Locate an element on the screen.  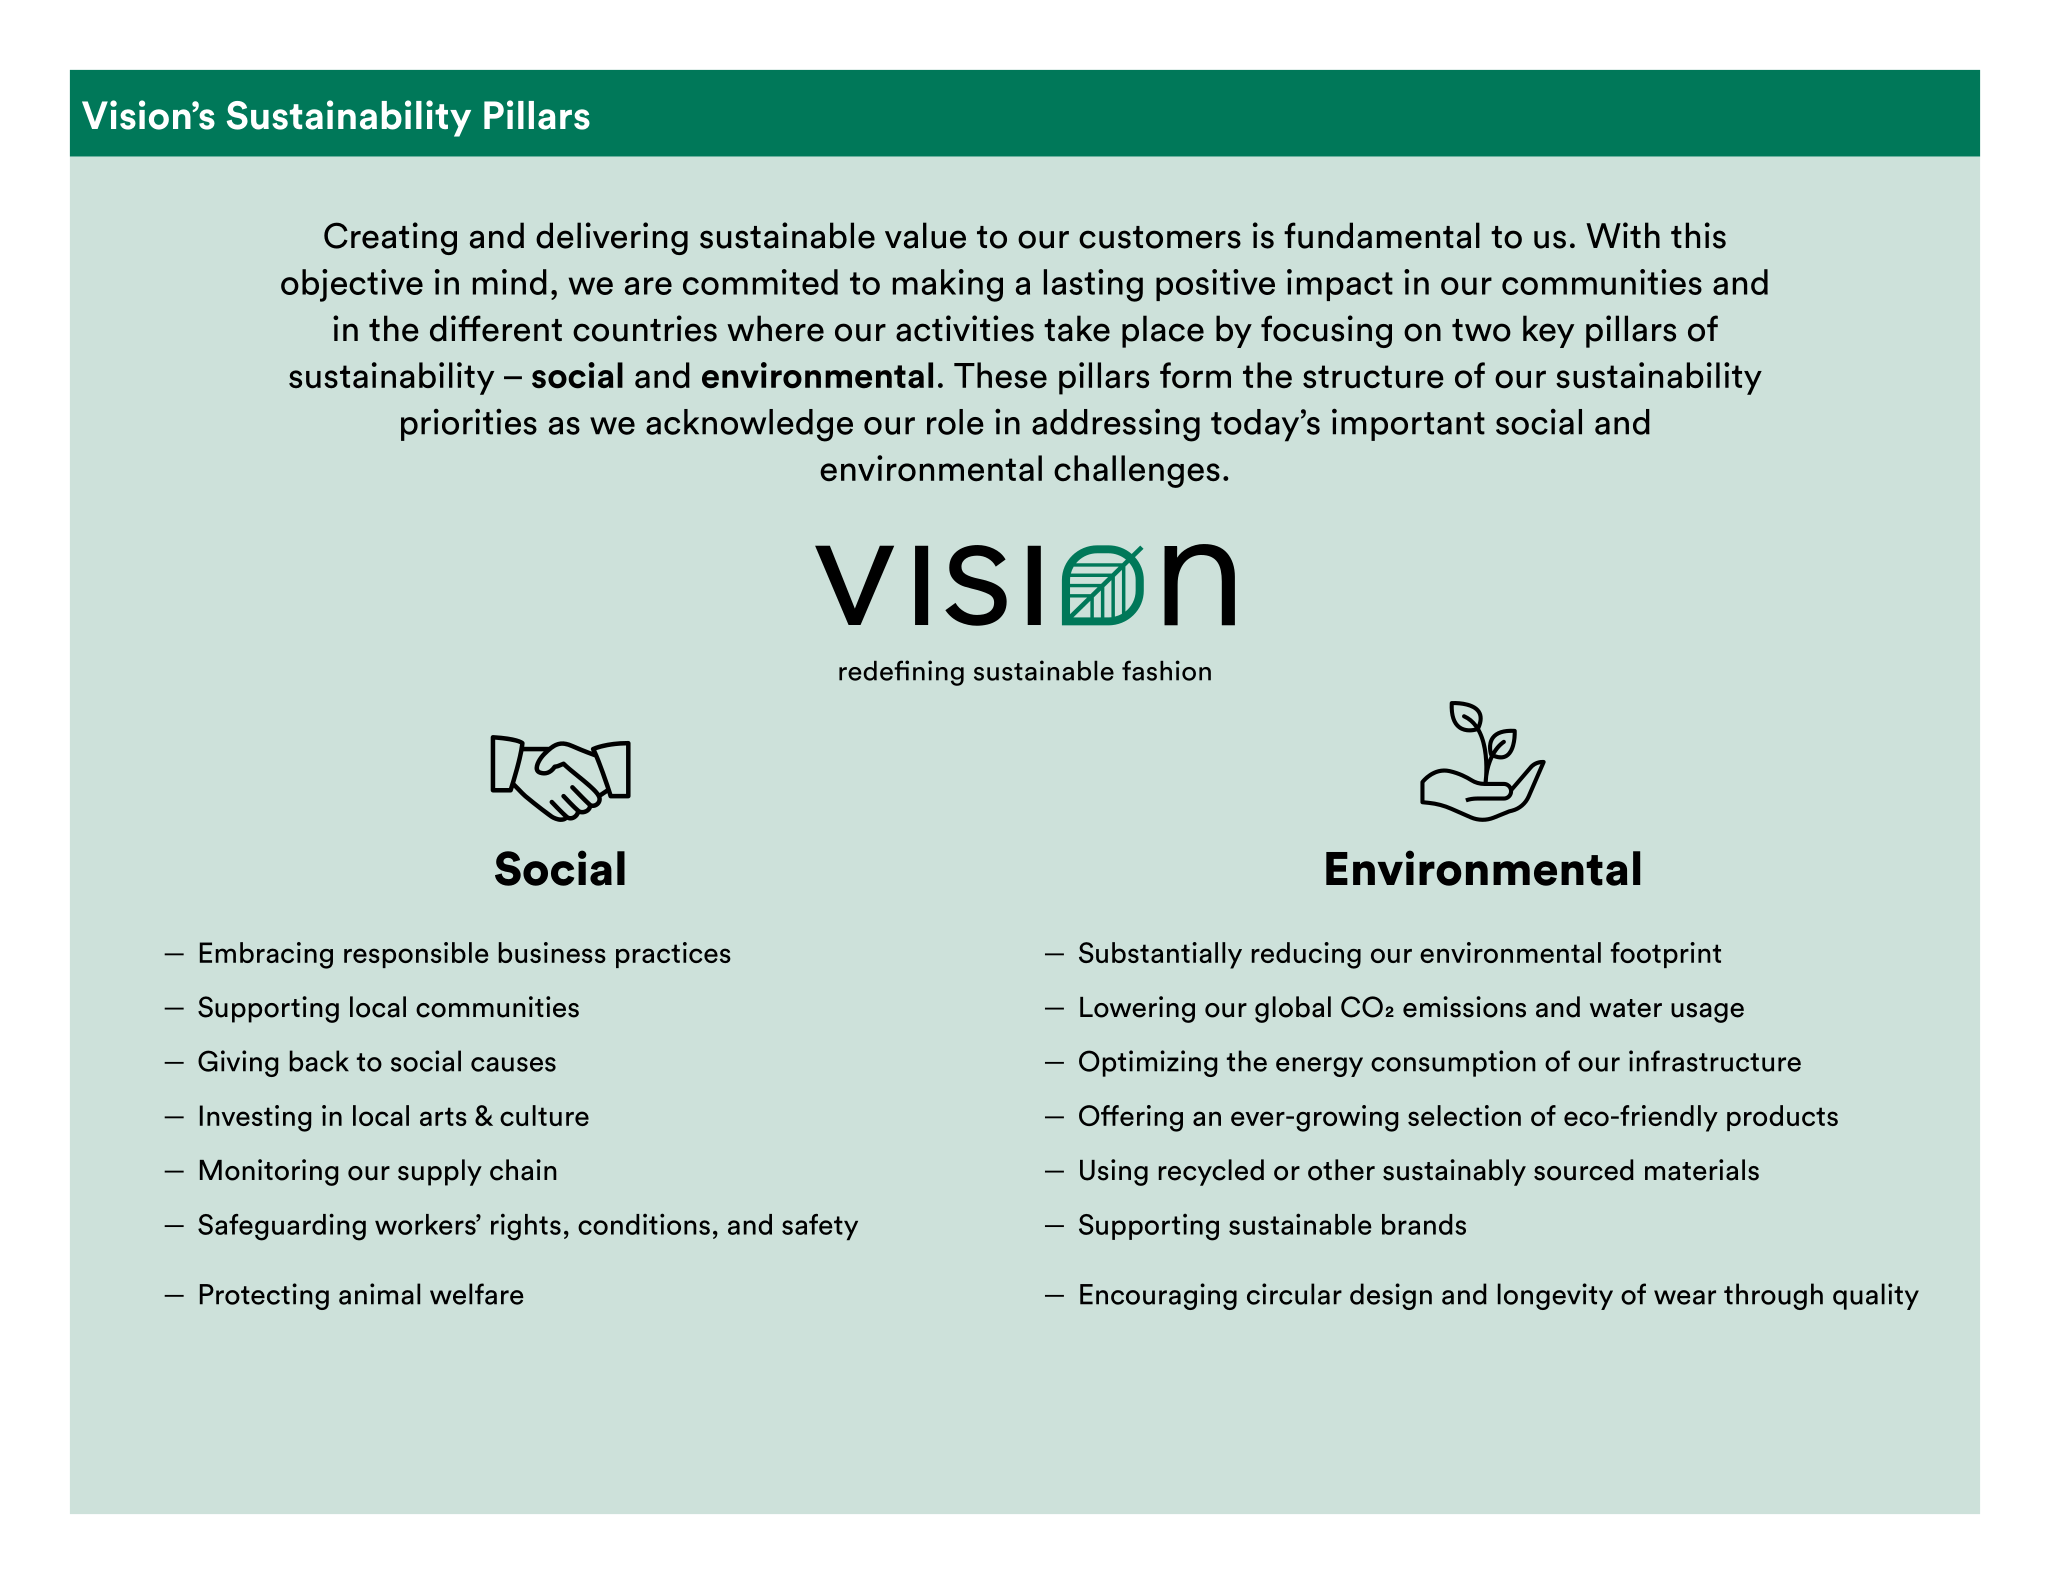
wear is located at coordinates (1685, 1297).
